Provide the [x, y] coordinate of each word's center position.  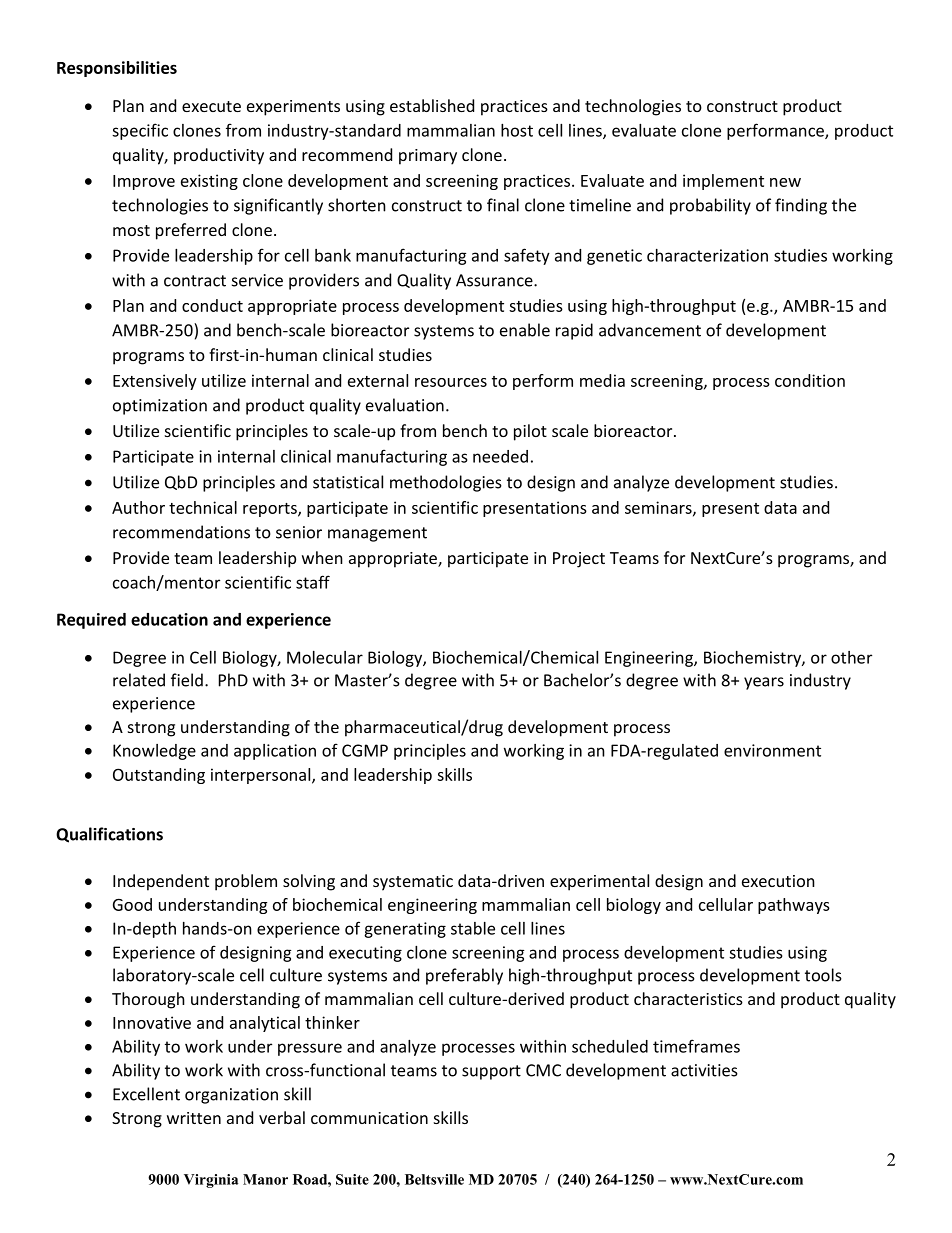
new [785, 182]
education [169, 619]
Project [579, 560]
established [432, 105]
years [764, 683]
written [194, 1118]
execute [211, 106]
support [491, 1072]
